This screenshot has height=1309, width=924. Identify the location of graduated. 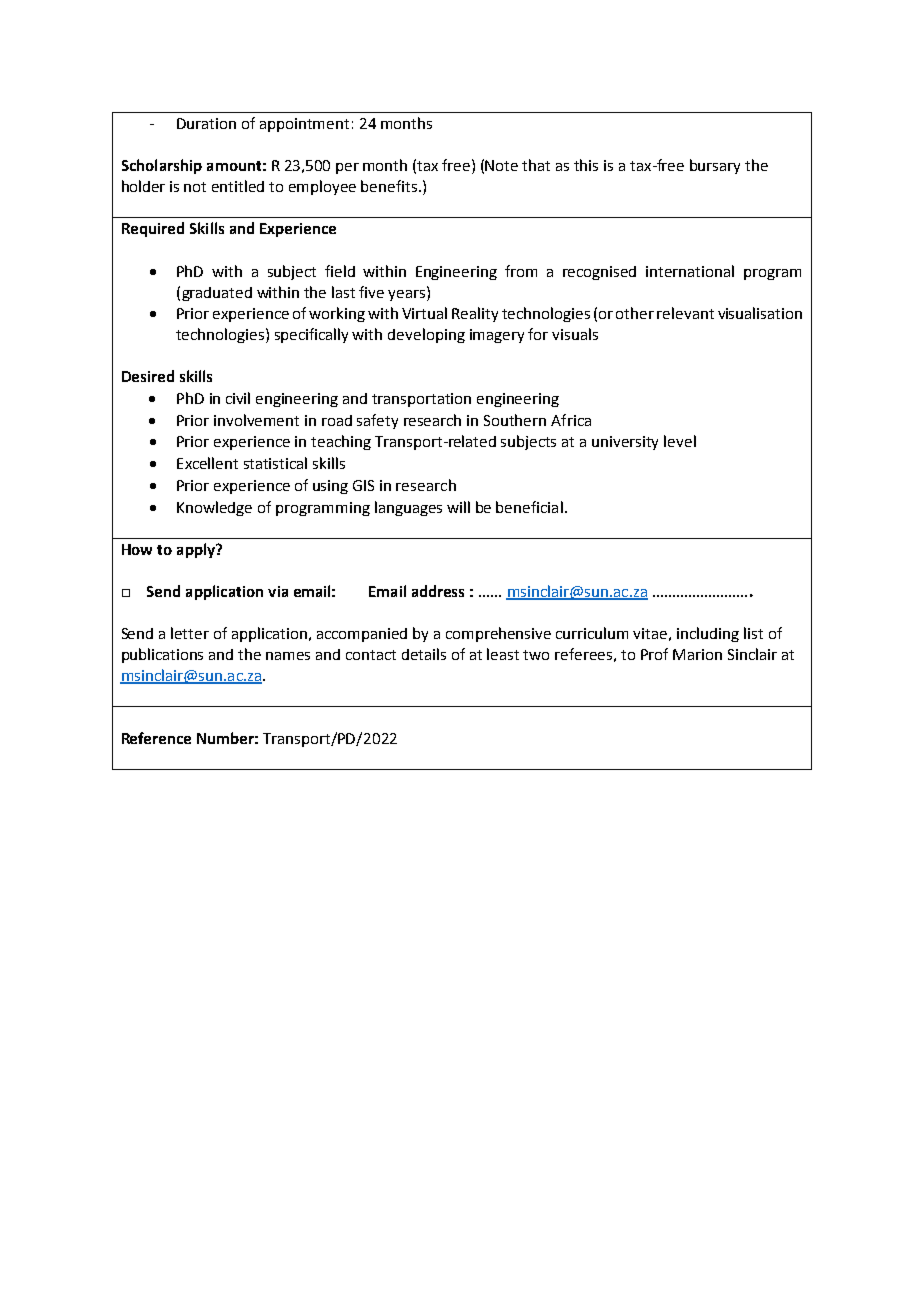
(217, 294).
